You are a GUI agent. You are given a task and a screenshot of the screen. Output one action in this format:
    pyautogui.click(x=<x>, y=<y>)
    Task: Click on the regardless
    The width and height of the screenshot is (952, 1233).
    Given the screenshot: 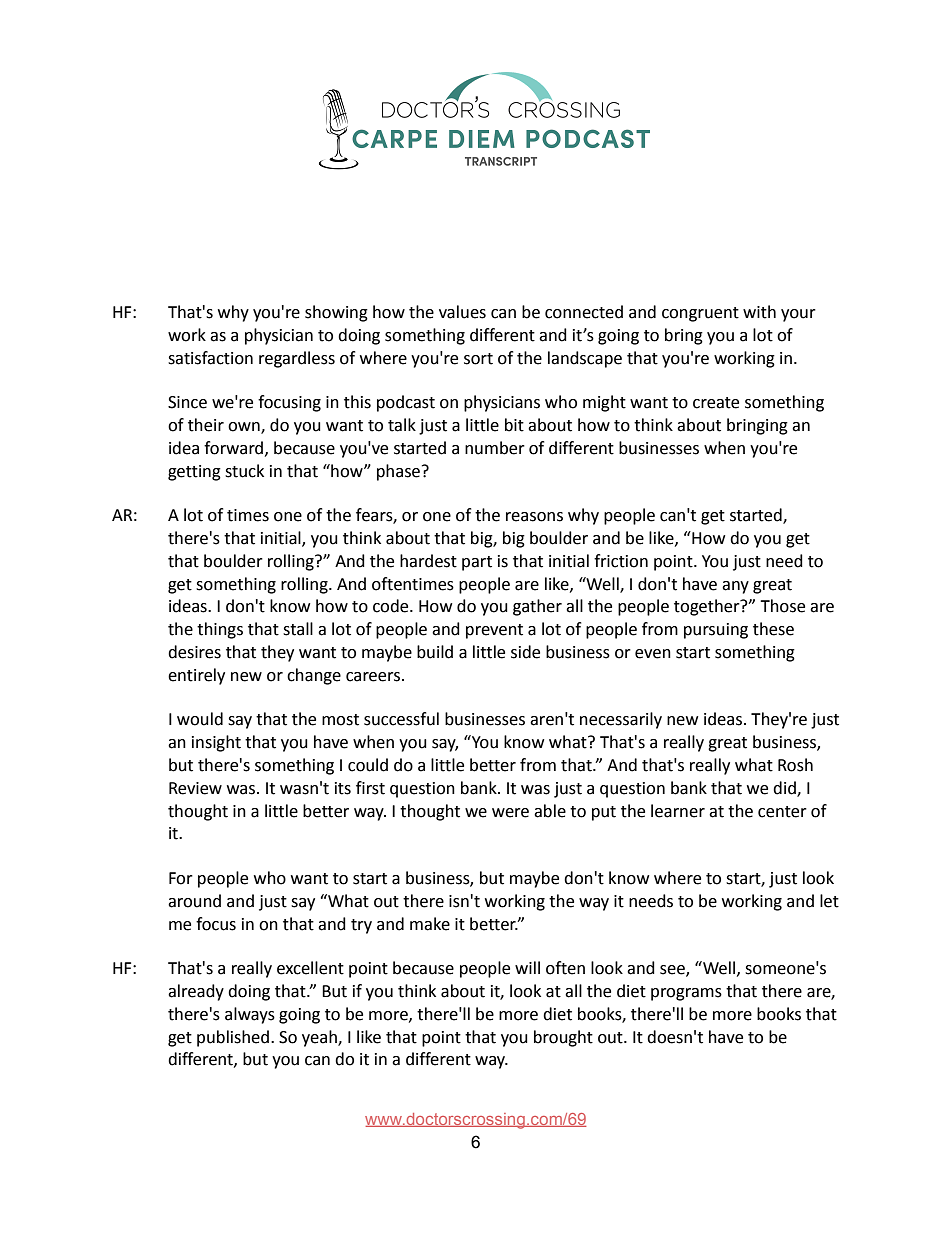 What is the action you would take?
    pyautogui.click(x=297, y=359)
